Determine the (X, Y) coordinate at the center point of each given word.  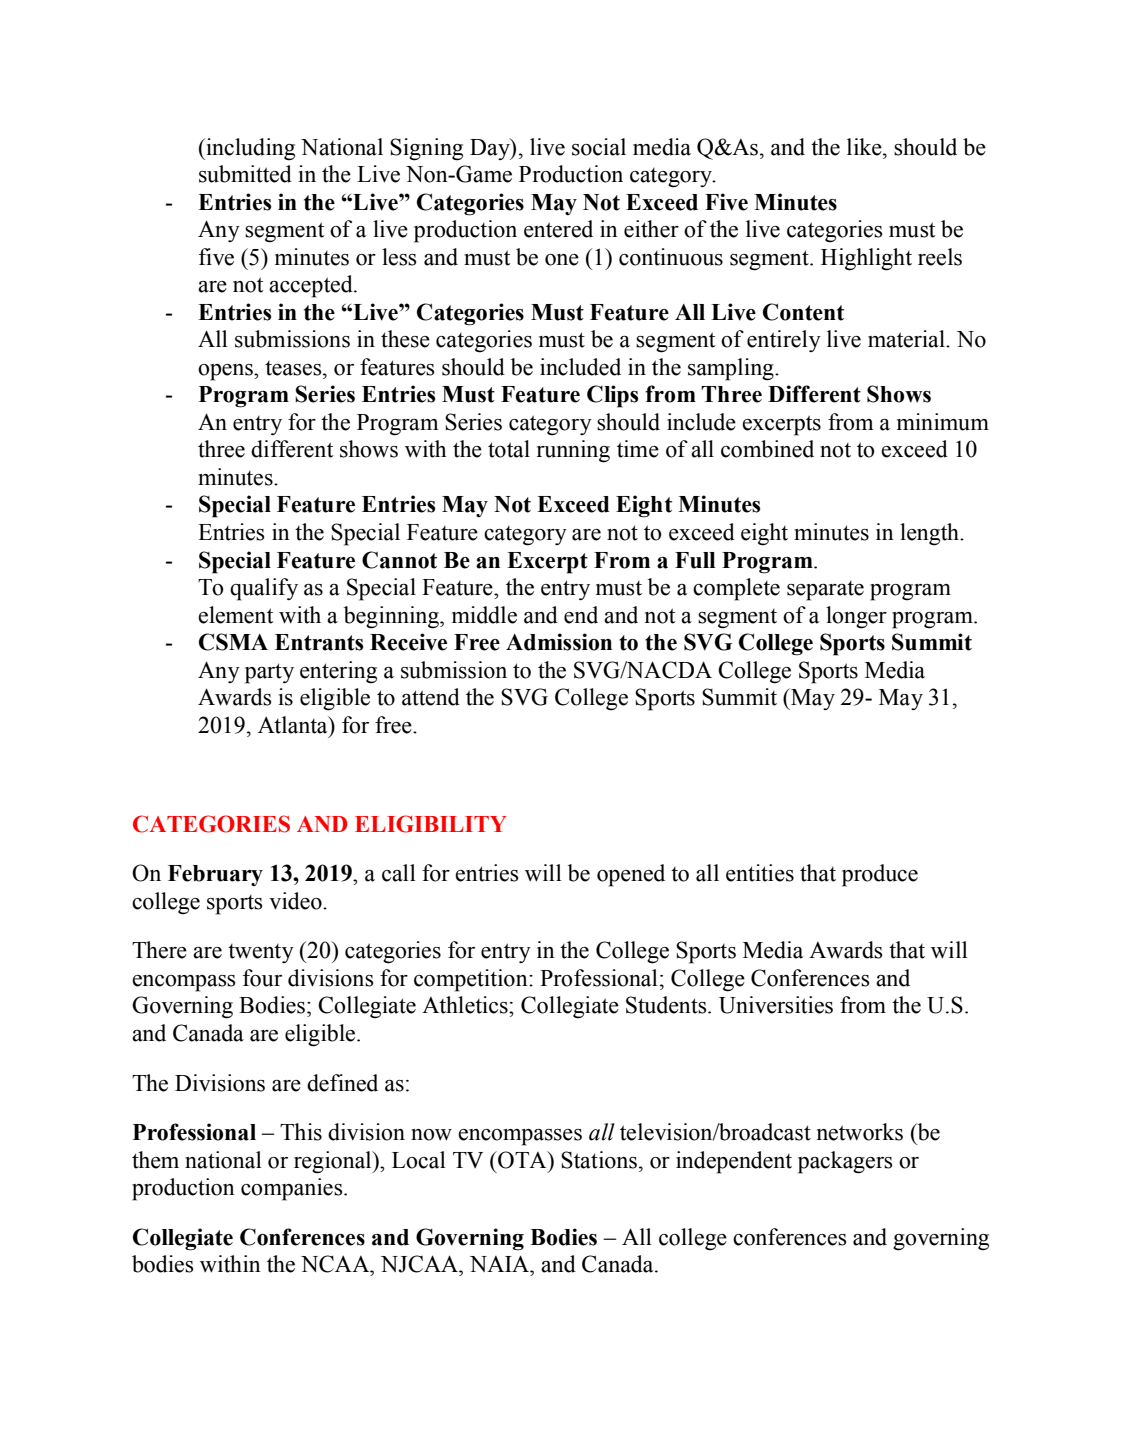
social (599, 147)
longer (856, 617)
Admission (559, 642)
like (865, 147)
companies (293, 1189)
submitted (245, 174)
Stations (599, 1160)
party (269, 673)
